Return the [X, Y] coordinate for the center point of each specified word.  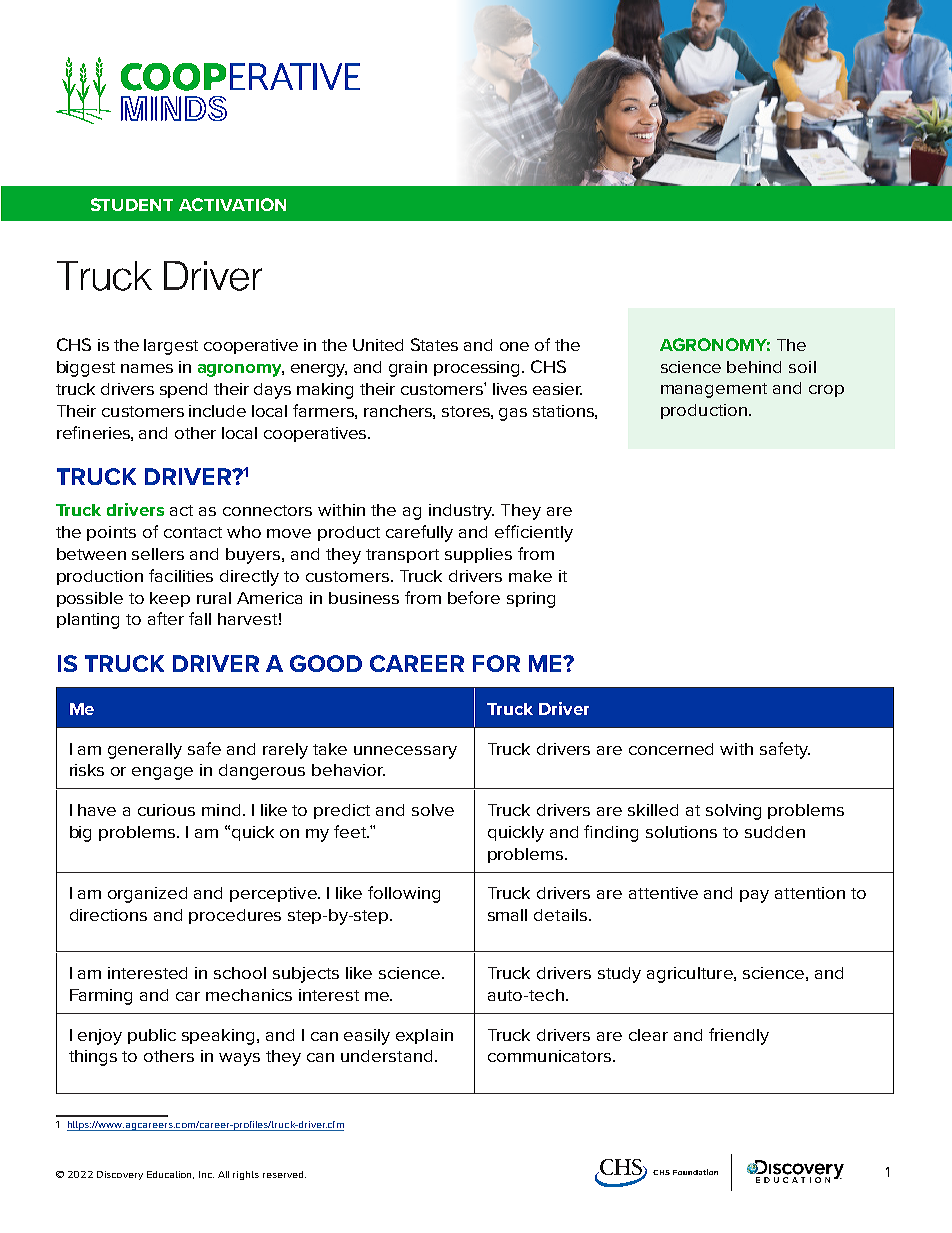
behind [754, 367]
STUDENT [132, 204]
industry [461, 512]
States [434, 344]
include [217, 411]
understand [386, 1056]
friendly [739, 1036]
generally [145, 751]
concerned [671, 749]
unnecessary [405, 752]
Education [170, 1175]
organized [147, 895]
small [507, 915]
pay [754, 896]
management [714, 390]
